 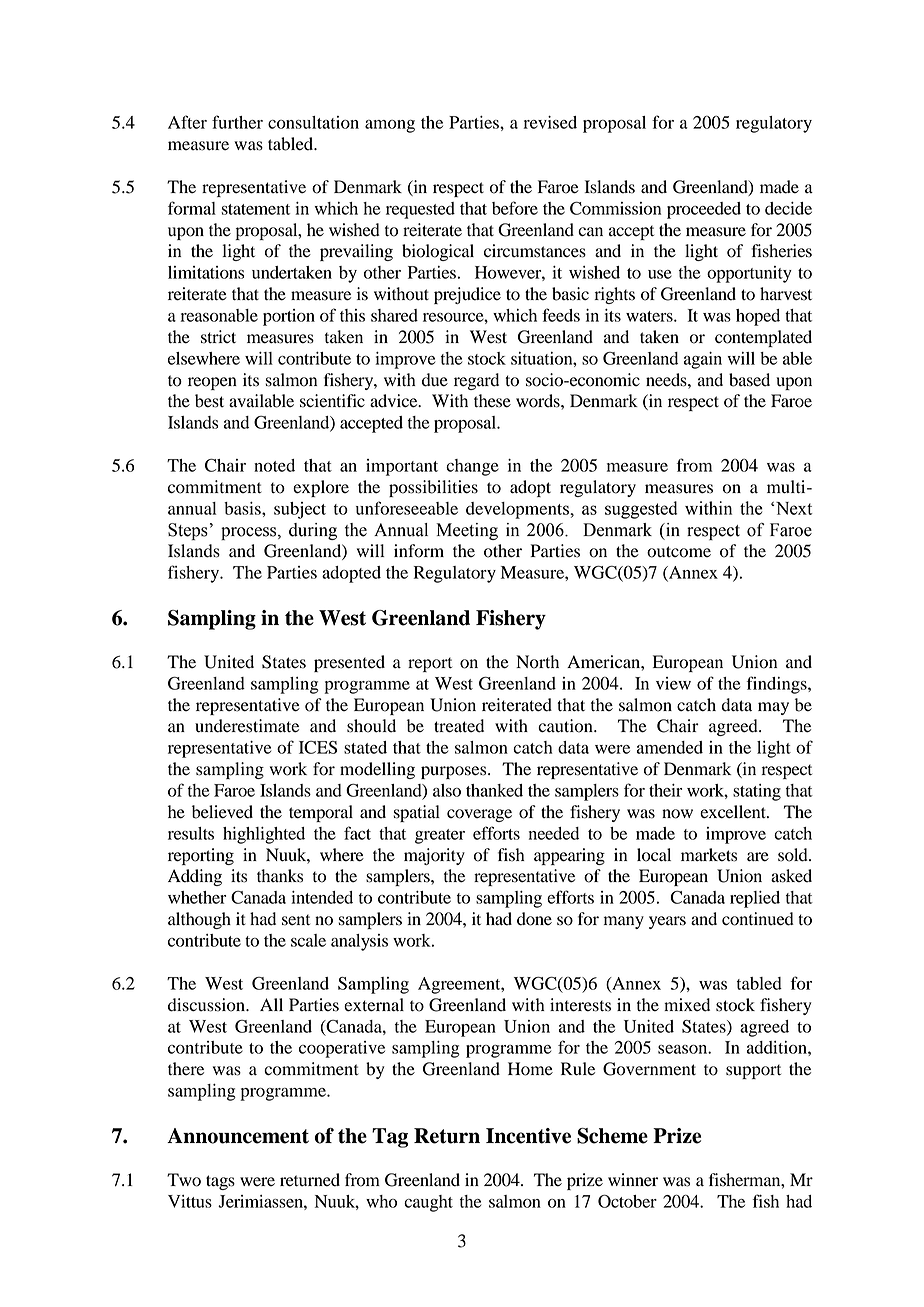 What do you see at coordinates (673, 683) in the page?
I see `view` at bounding box center [673, 683].
